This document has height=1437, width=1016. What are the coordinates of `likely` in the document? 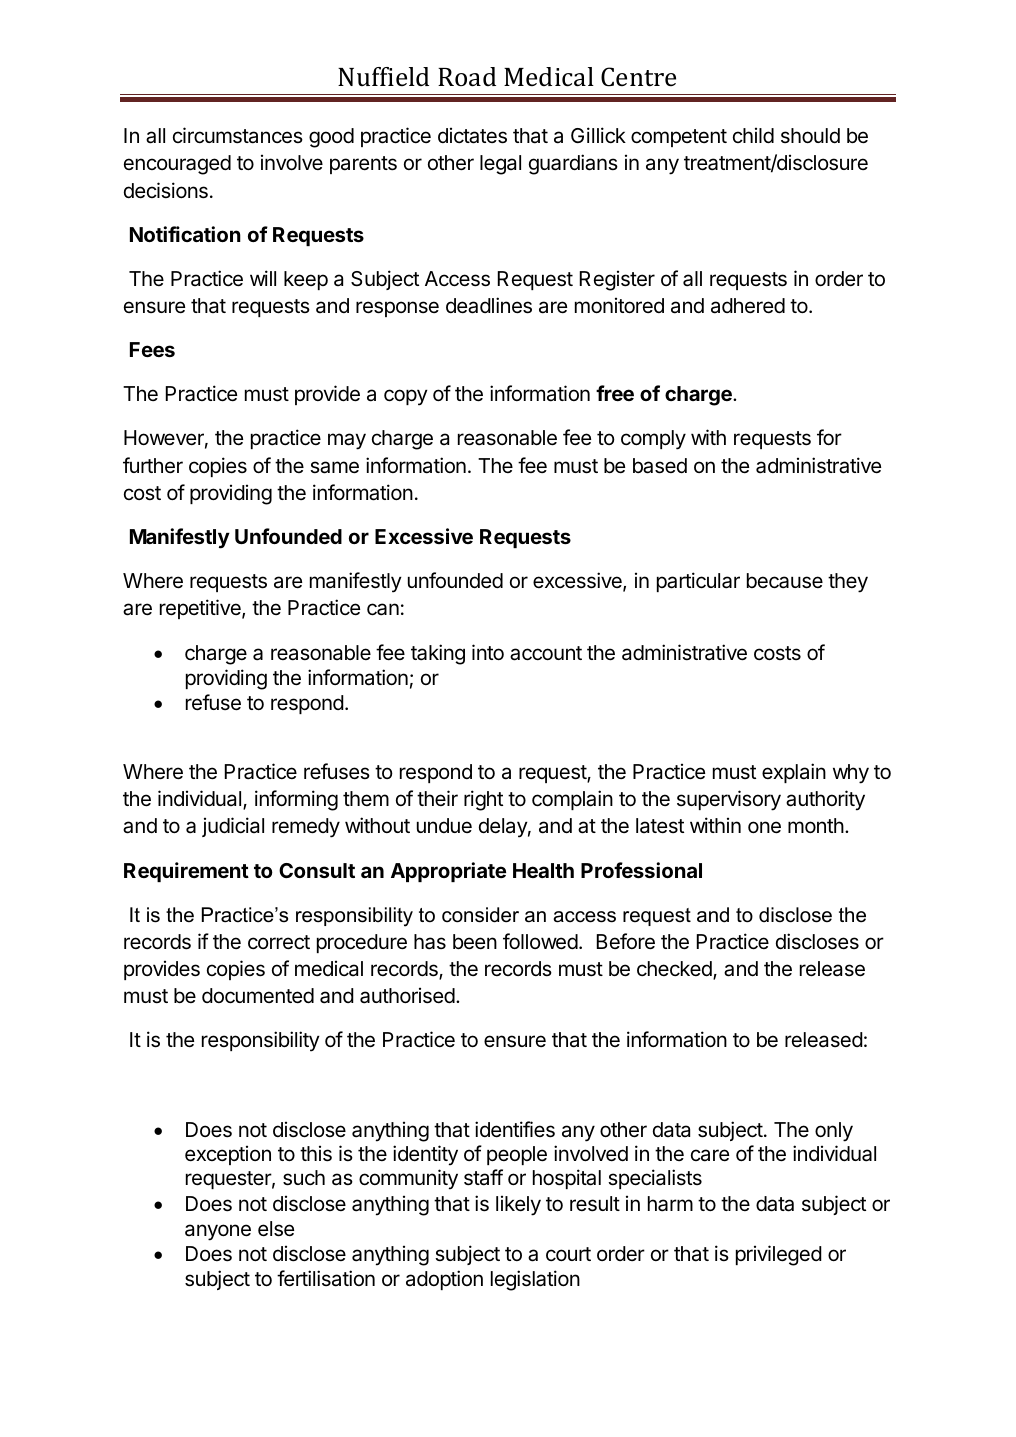 It's located at (518, 1205).
